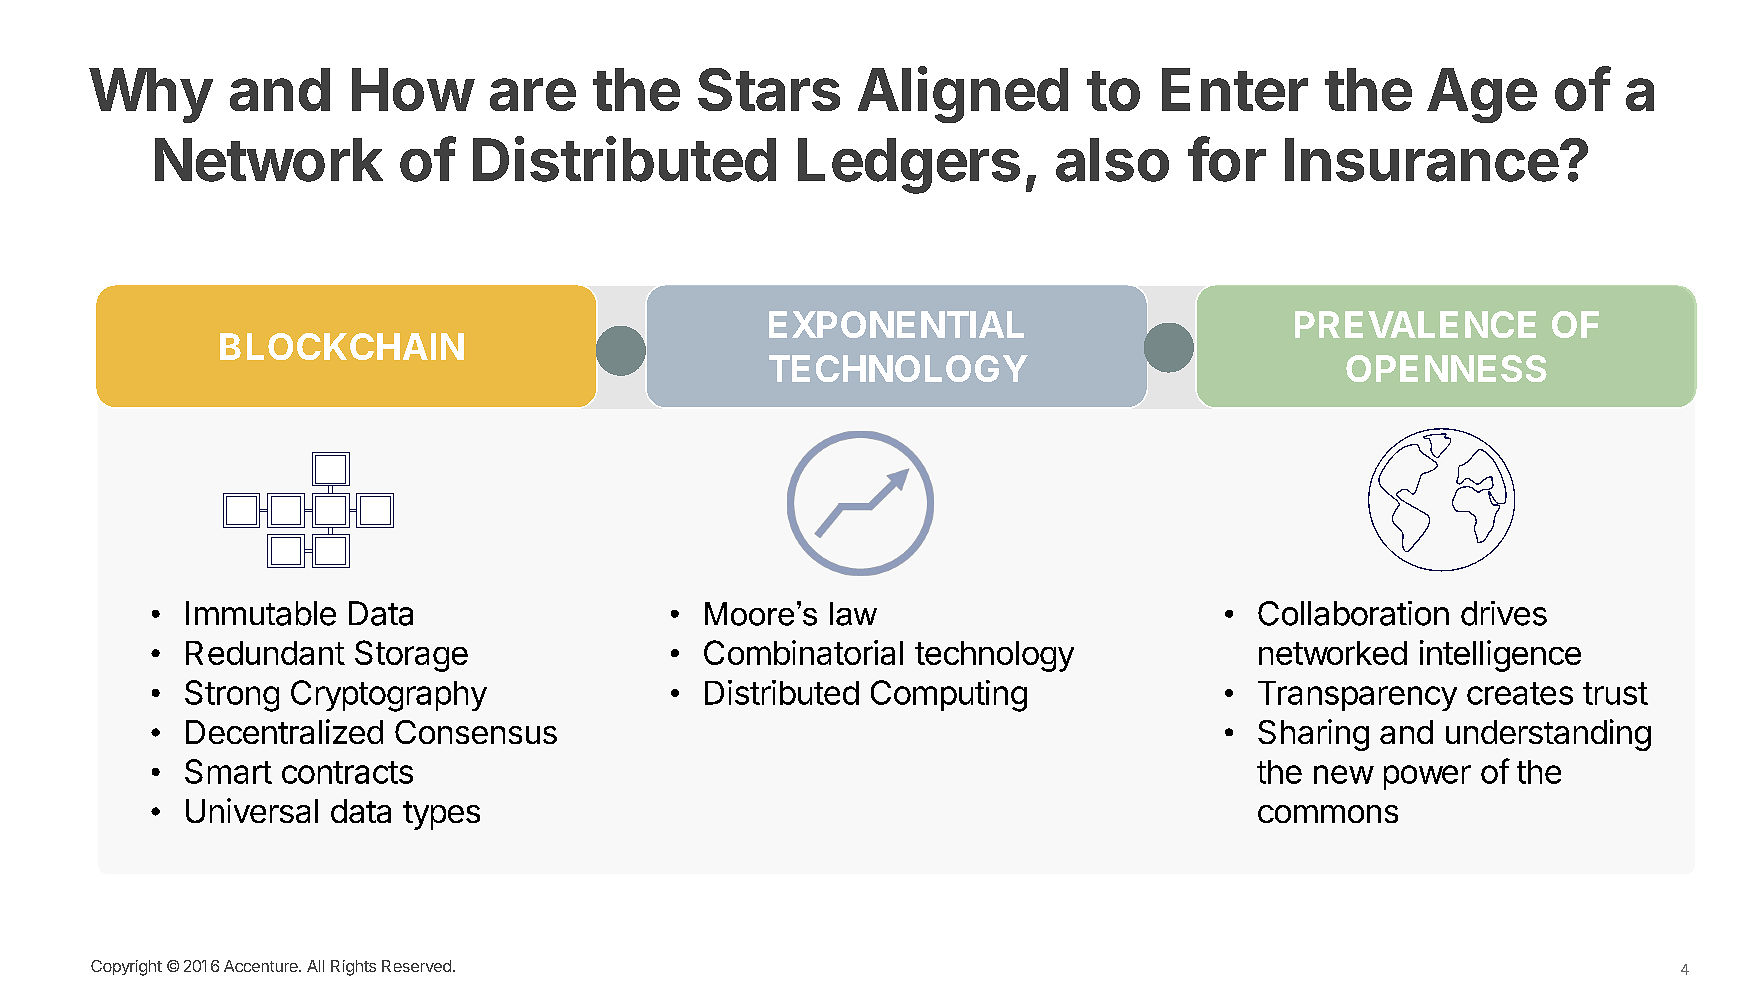 The image size is (1757, 988). I want to click on commons, so click(1328, 814).
